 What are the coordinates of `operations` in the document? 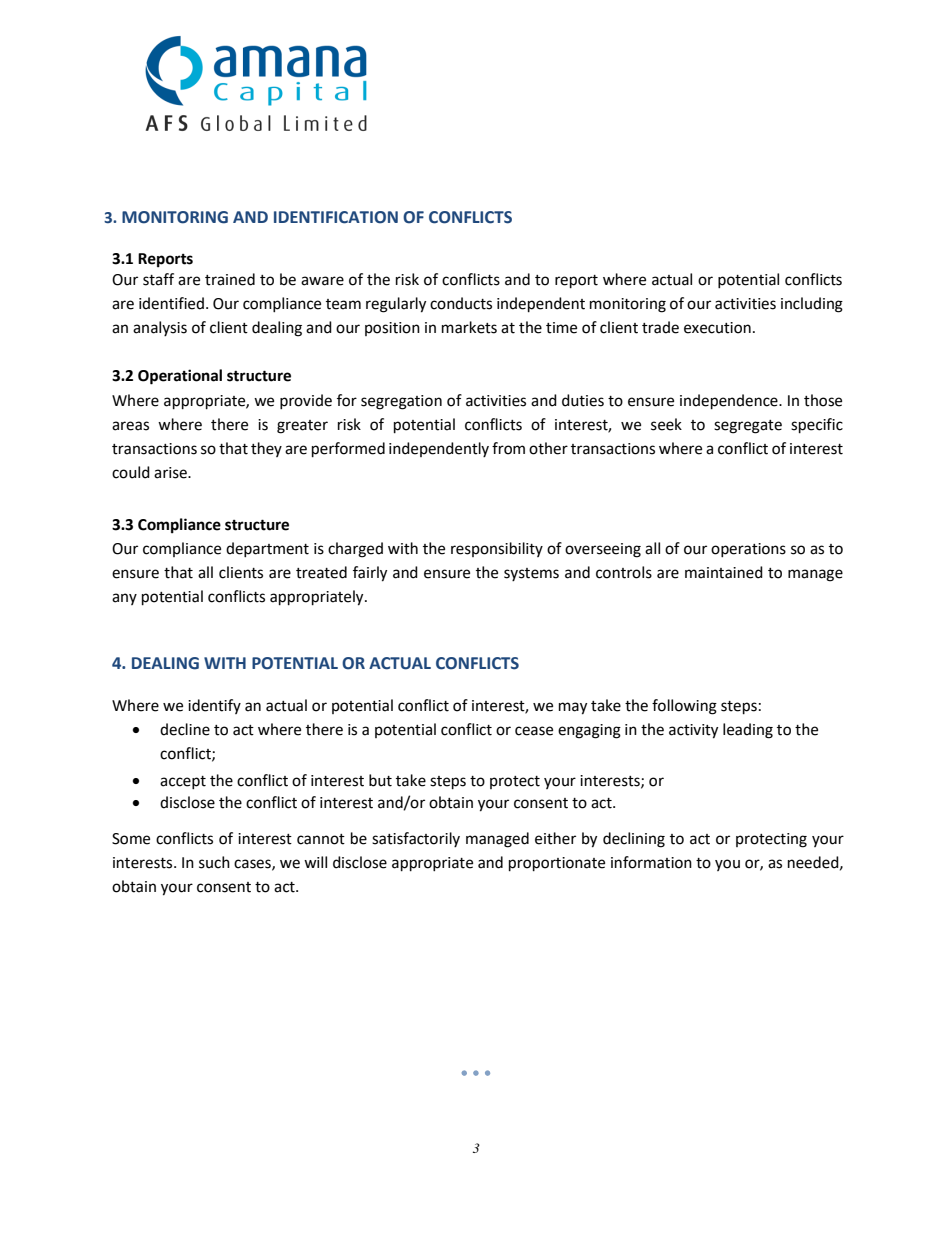 It's located at (748, 550).
